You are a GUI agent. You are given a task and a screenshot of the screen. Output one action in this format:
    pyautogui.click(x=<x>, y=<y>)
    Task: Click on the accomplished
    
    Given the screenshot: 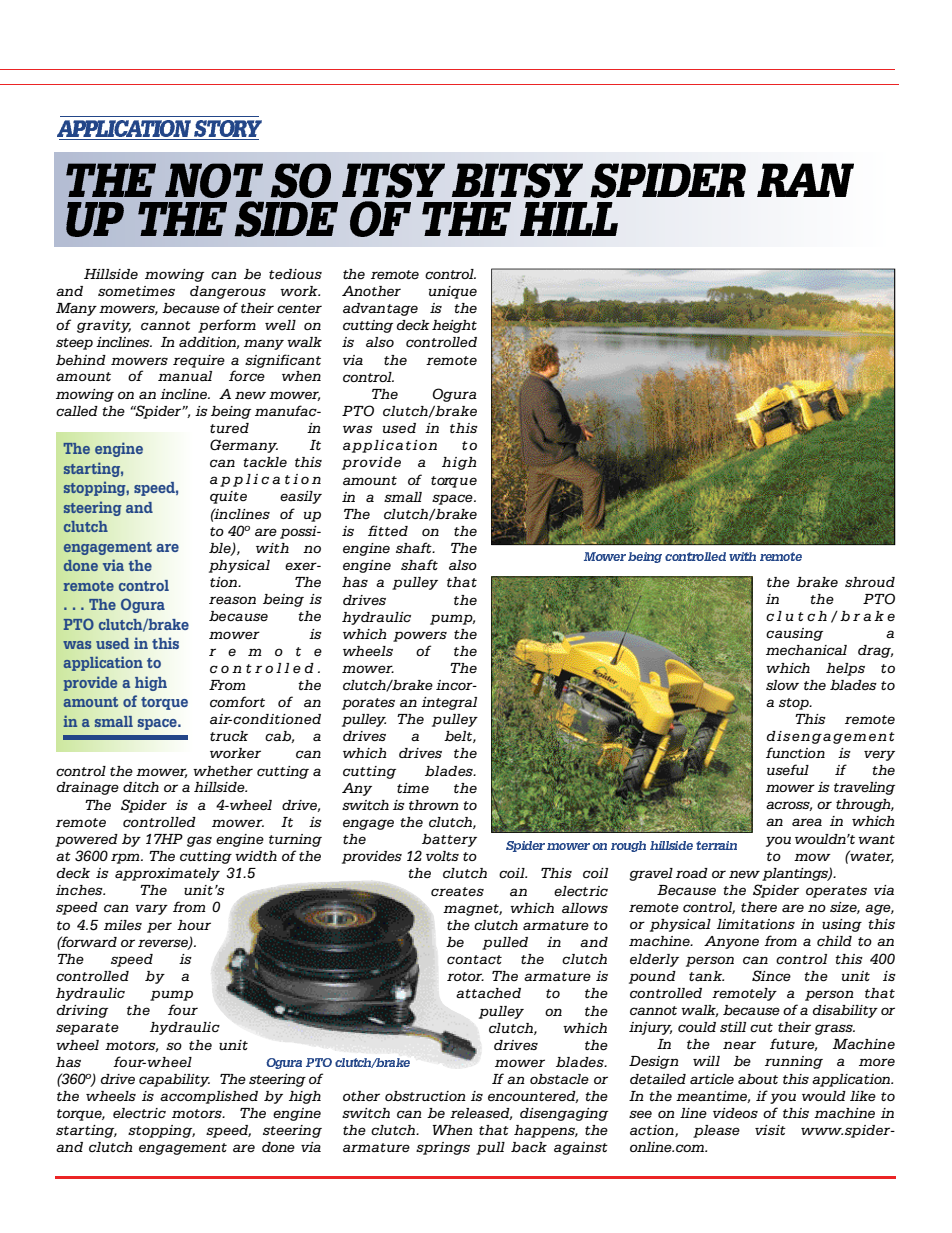 What is the action you would take?
    pyautogui.click(x=209, y=1097)
